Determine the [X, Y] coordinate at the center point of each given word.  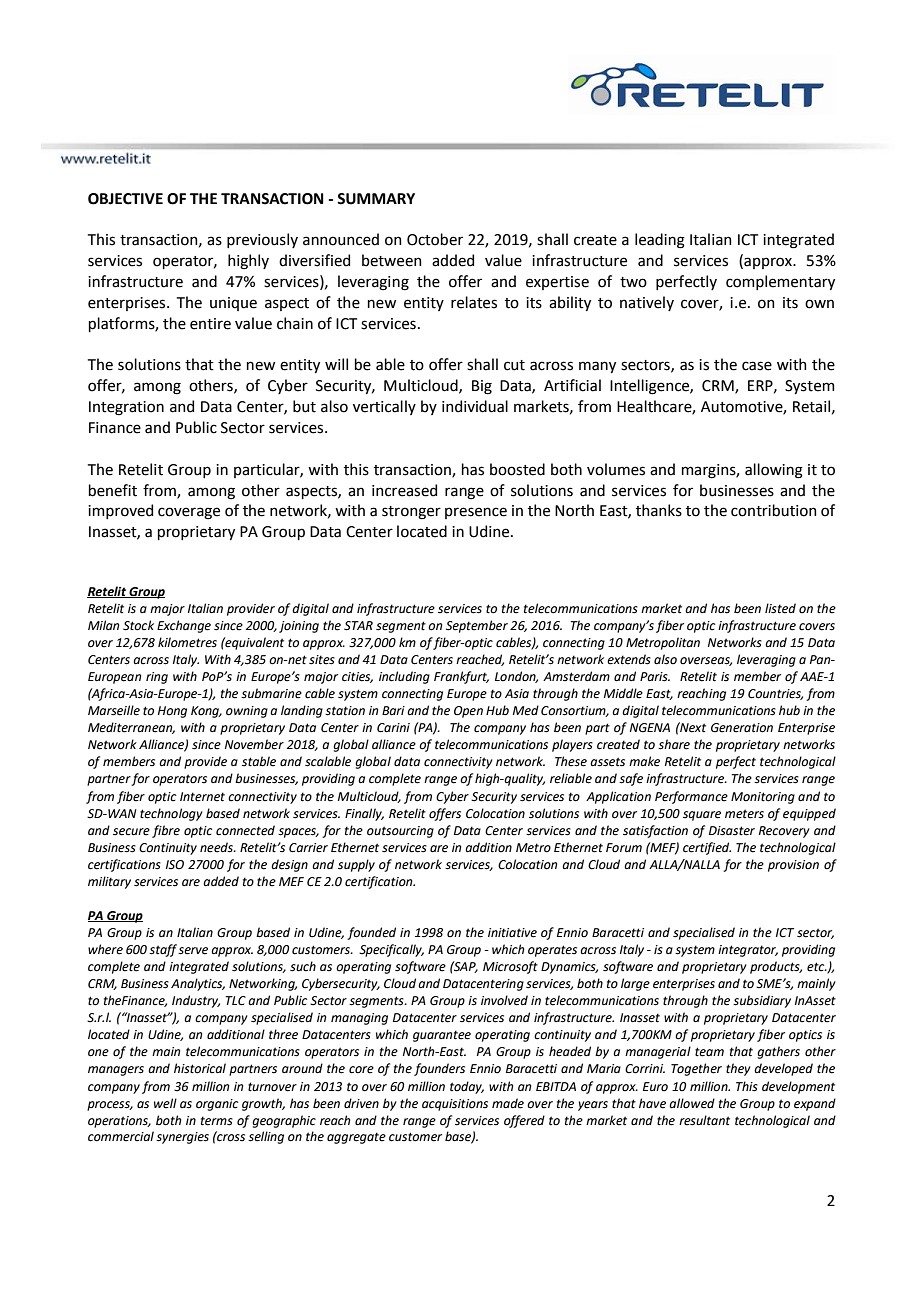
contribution [774, 510]
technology [171, 814]
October [435, 239]
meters [744, 814]
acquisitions [455, 1105]
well [165, 1103]
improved [120, 511]
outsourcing [400, 832]
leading [660, 241]
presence [476, 513]
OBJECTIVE [125, 199]
